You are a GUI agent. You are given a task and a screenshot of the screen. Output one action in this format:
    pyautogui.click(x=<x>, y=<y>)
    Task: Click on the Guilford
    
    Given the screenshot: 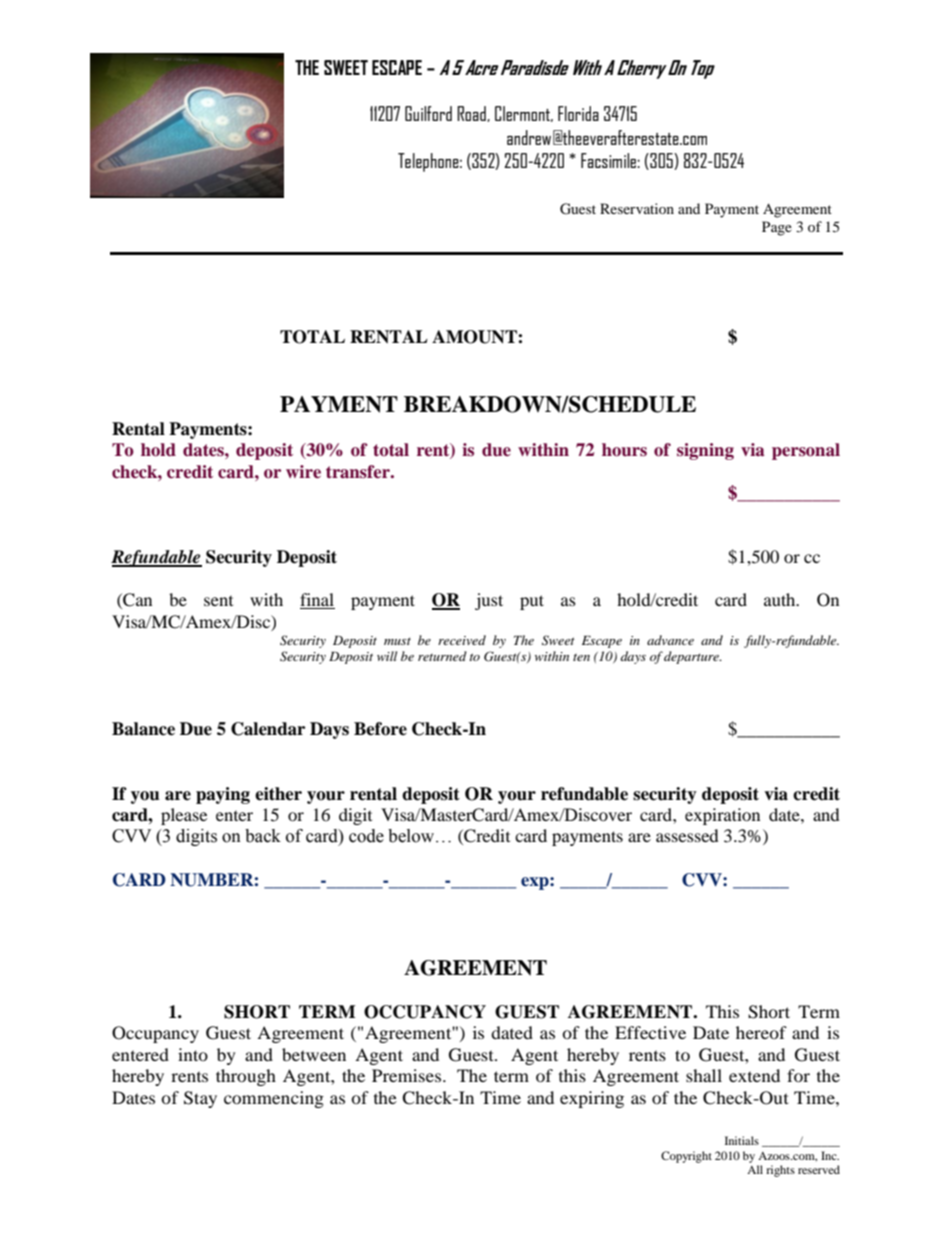 What is the action you would take?
    pyautogui.click(x=428, y=113)
